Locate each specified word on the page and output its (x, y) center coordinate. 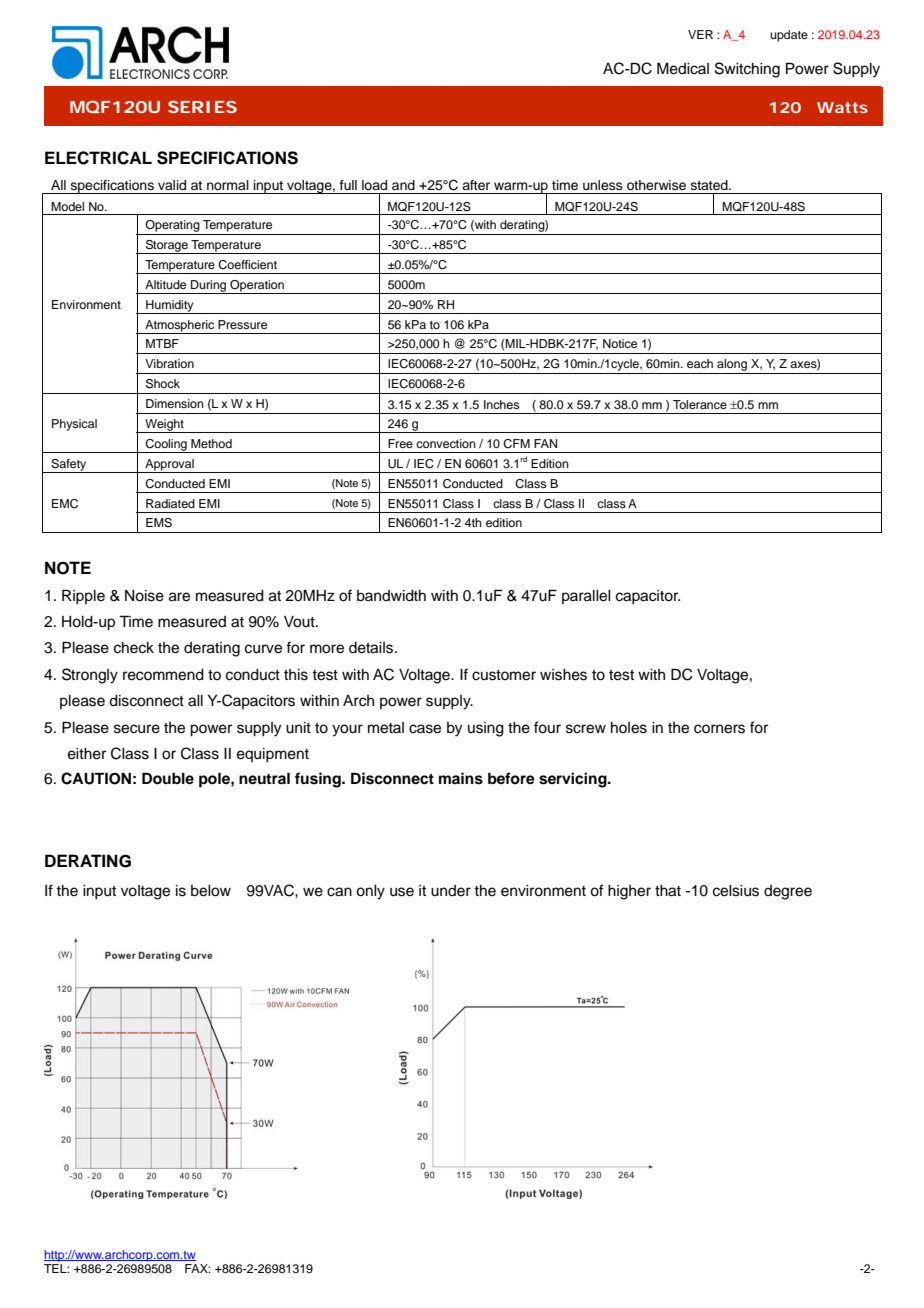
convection (446, 443)
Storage (167, 247)
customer (504, 675)
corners (719, 729)
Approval (169, 466)
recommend (163, 675)
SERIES (202, 107)
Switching (747, 70)
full (348, 185)
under (451, 891)
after (476, 185)
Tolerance (700, 404)
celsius (736, 891)
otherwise (656, 185)
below (211, 891)
